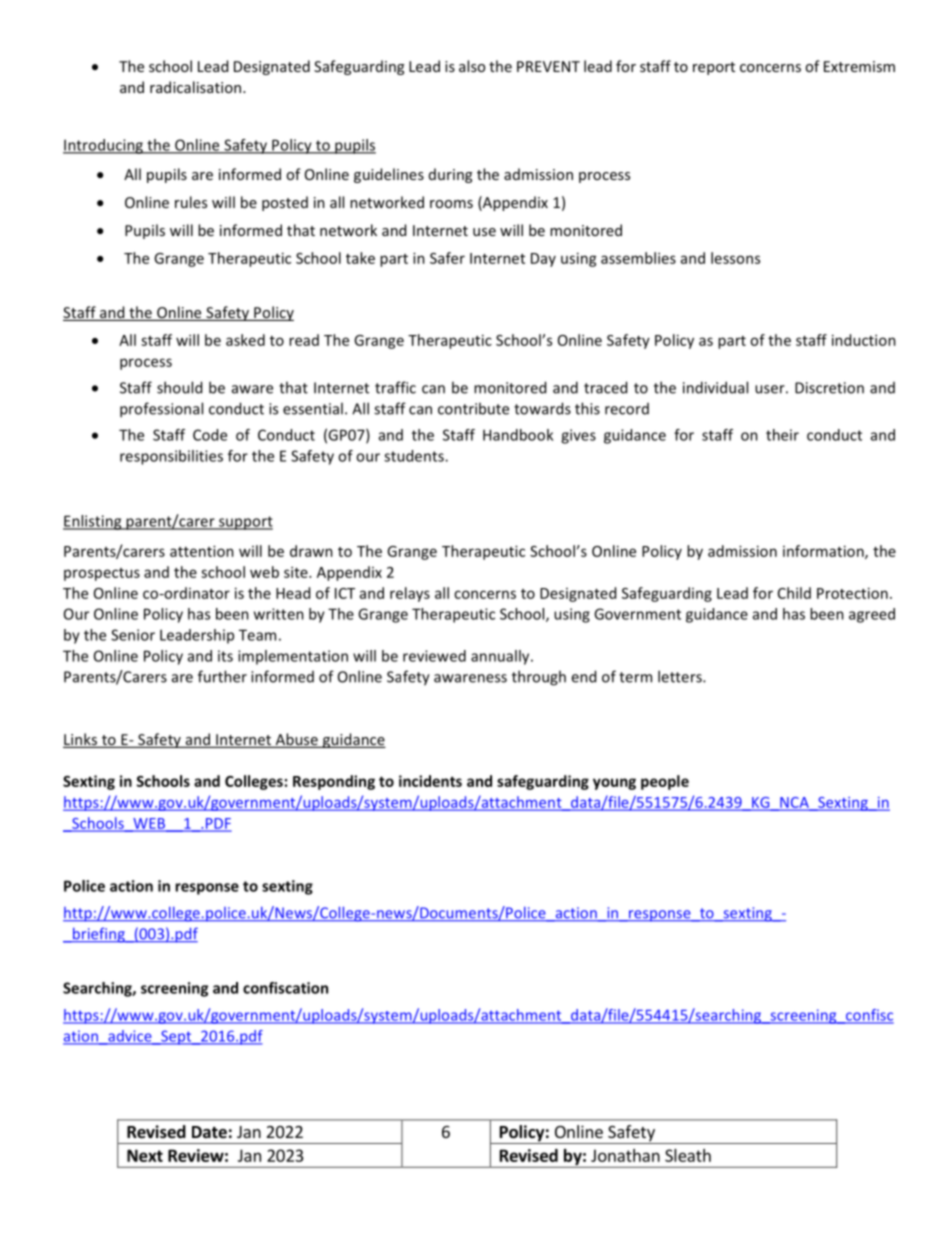  I want to click on people, so click(665, 782).
